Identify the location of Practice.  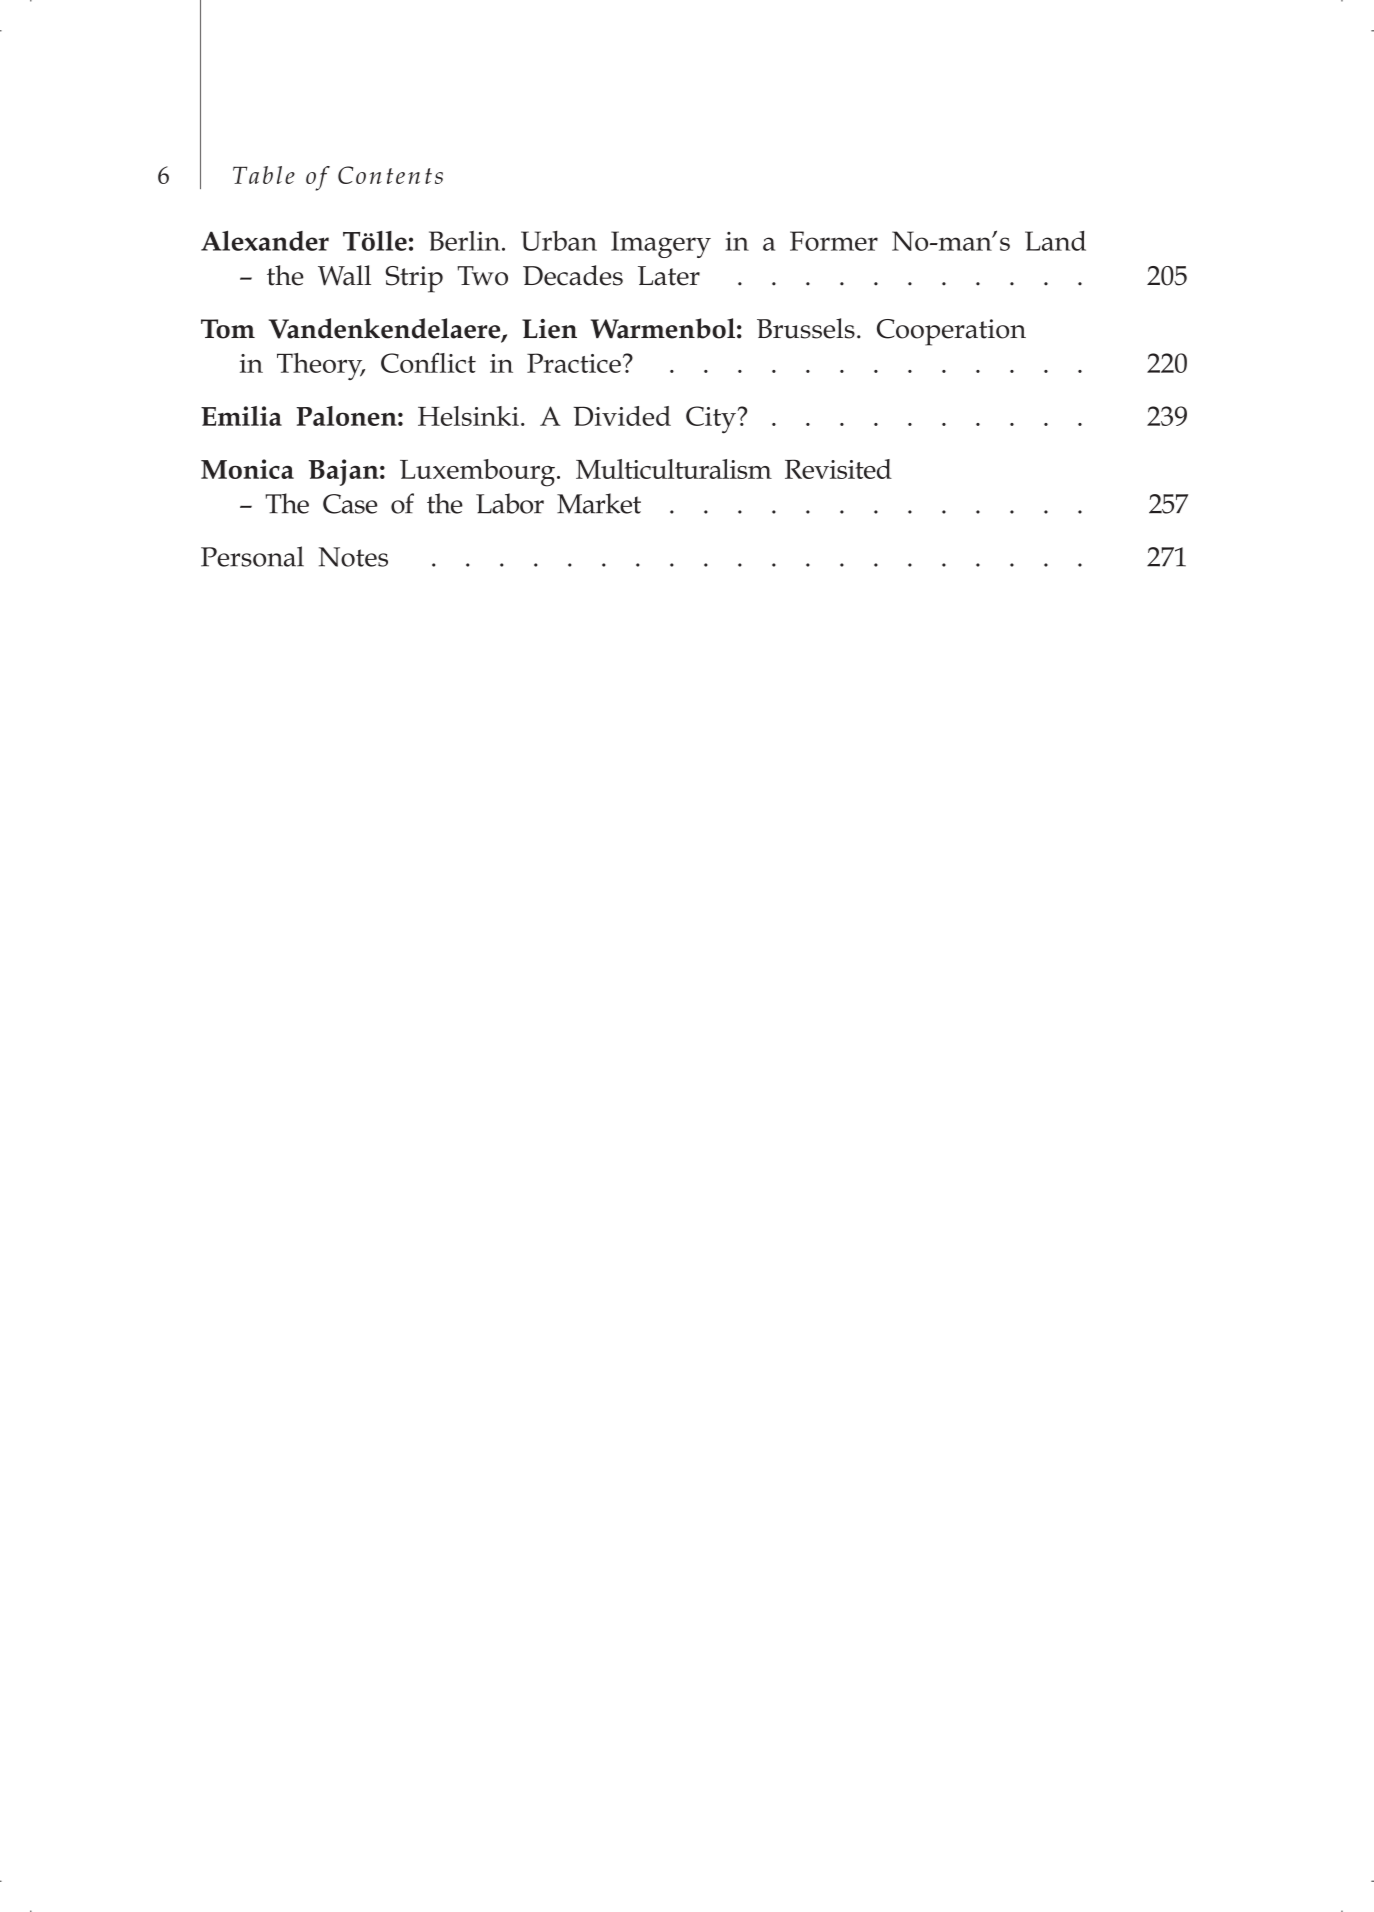
(574, 363).
